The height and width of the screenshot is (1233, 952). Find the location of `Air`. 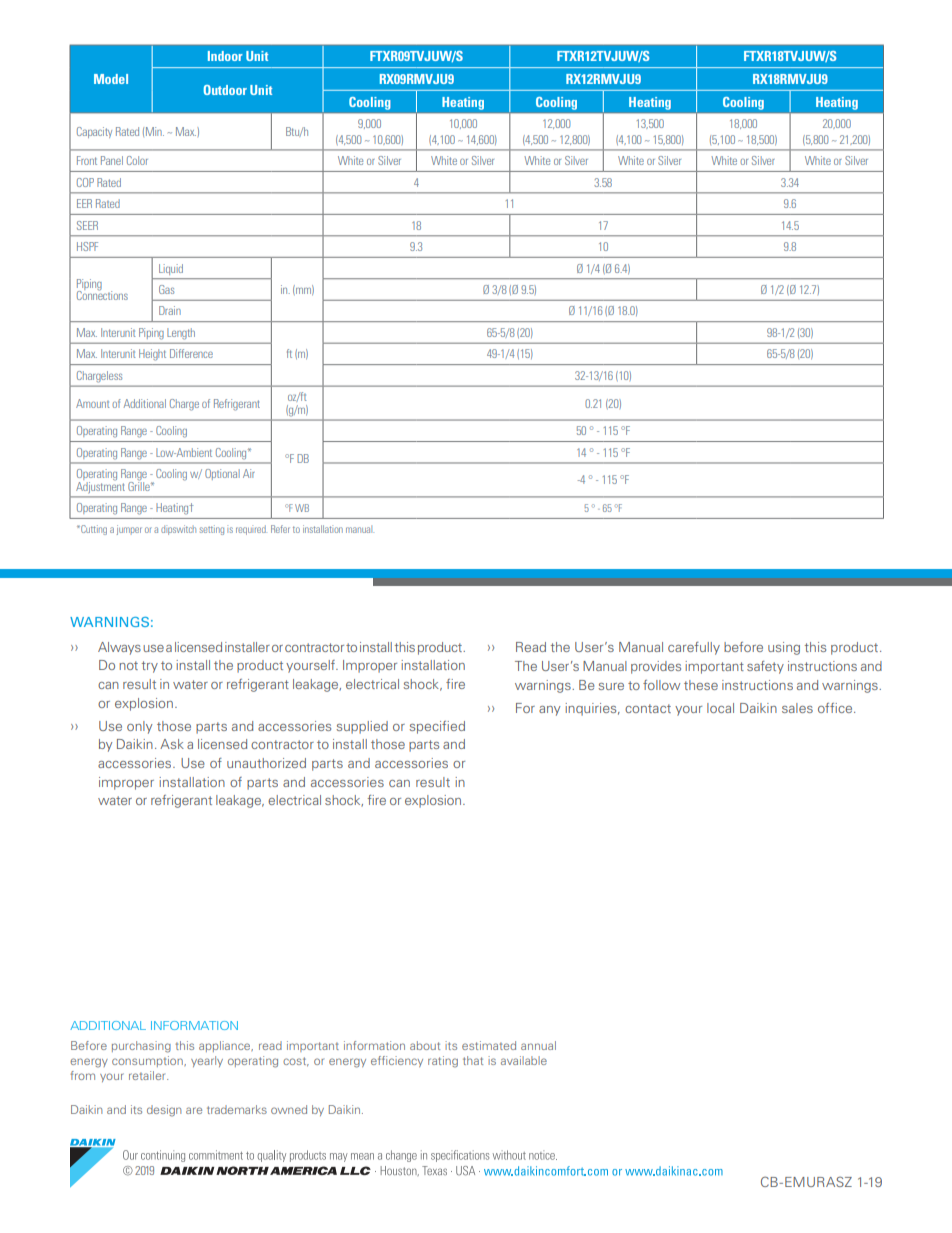

Air is located at coordinates (249, 473).
